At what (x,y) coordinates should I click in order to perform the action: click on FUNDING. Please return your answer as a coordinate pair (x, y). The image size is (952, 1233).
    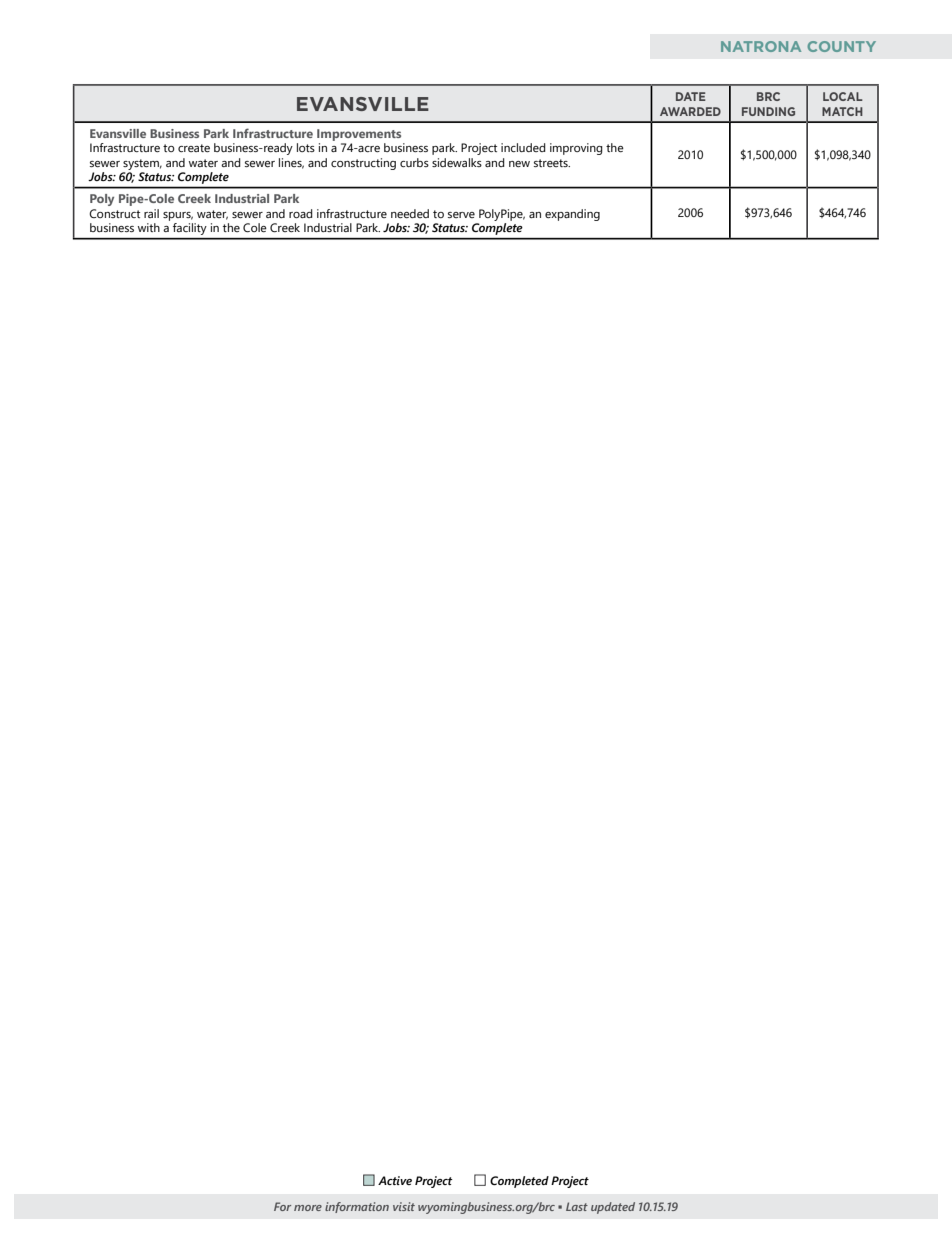
    Looking at the image, I should click on (768, 111).
